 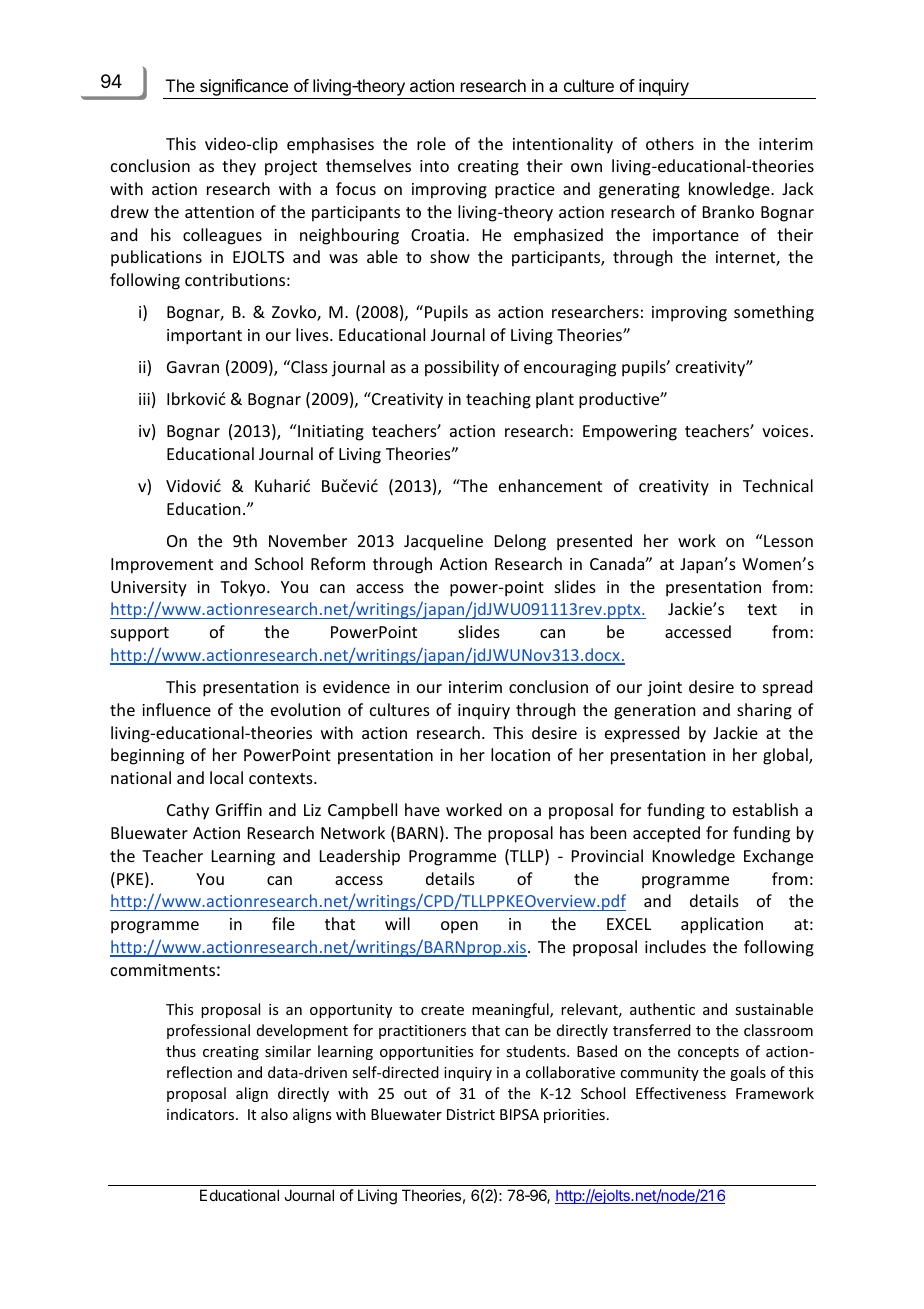 I want to click on District, so click(x=471, y=1114).
